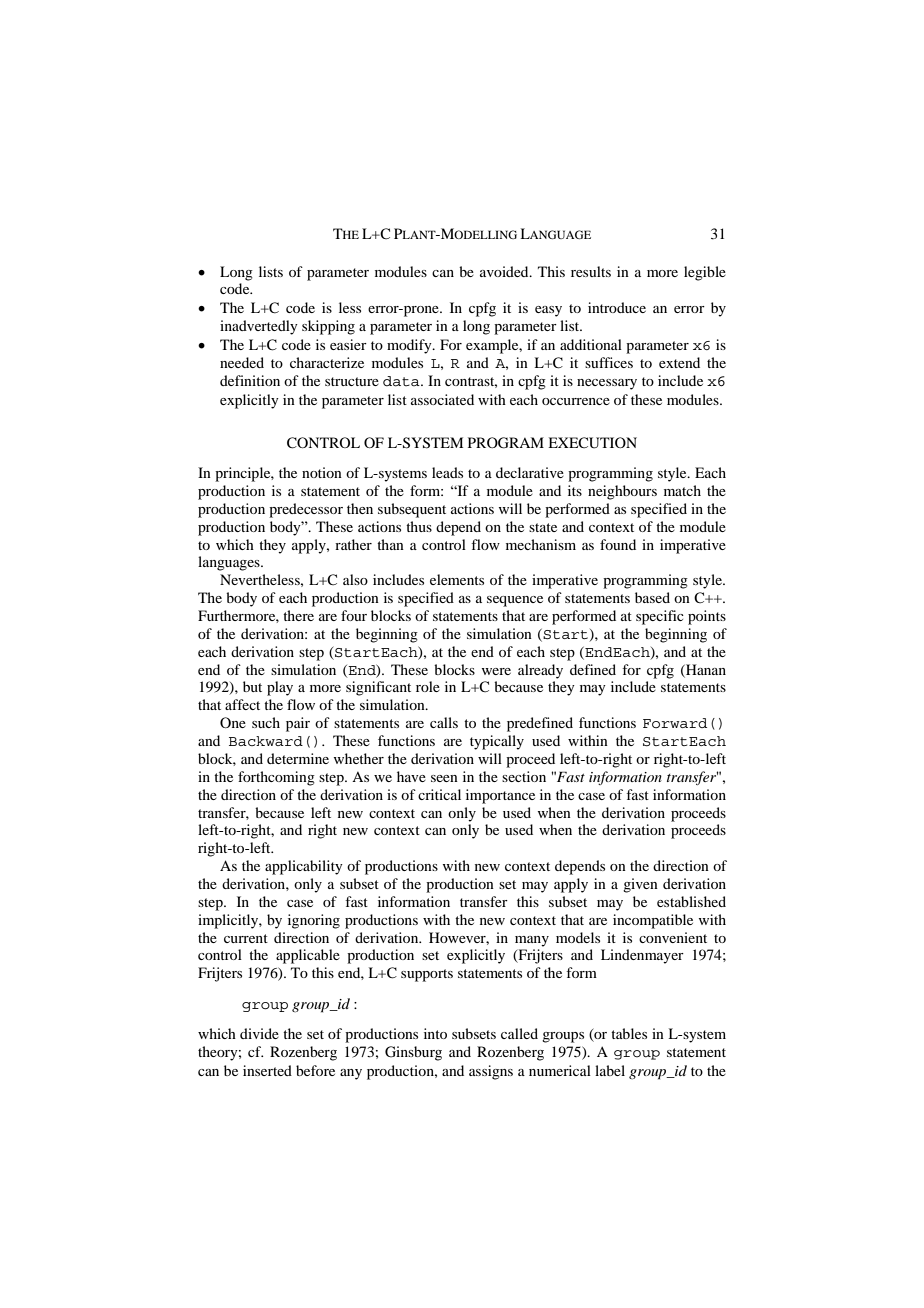  Describe the element at coordinates (328, 327) in the document. I see `skipping` at that location.
